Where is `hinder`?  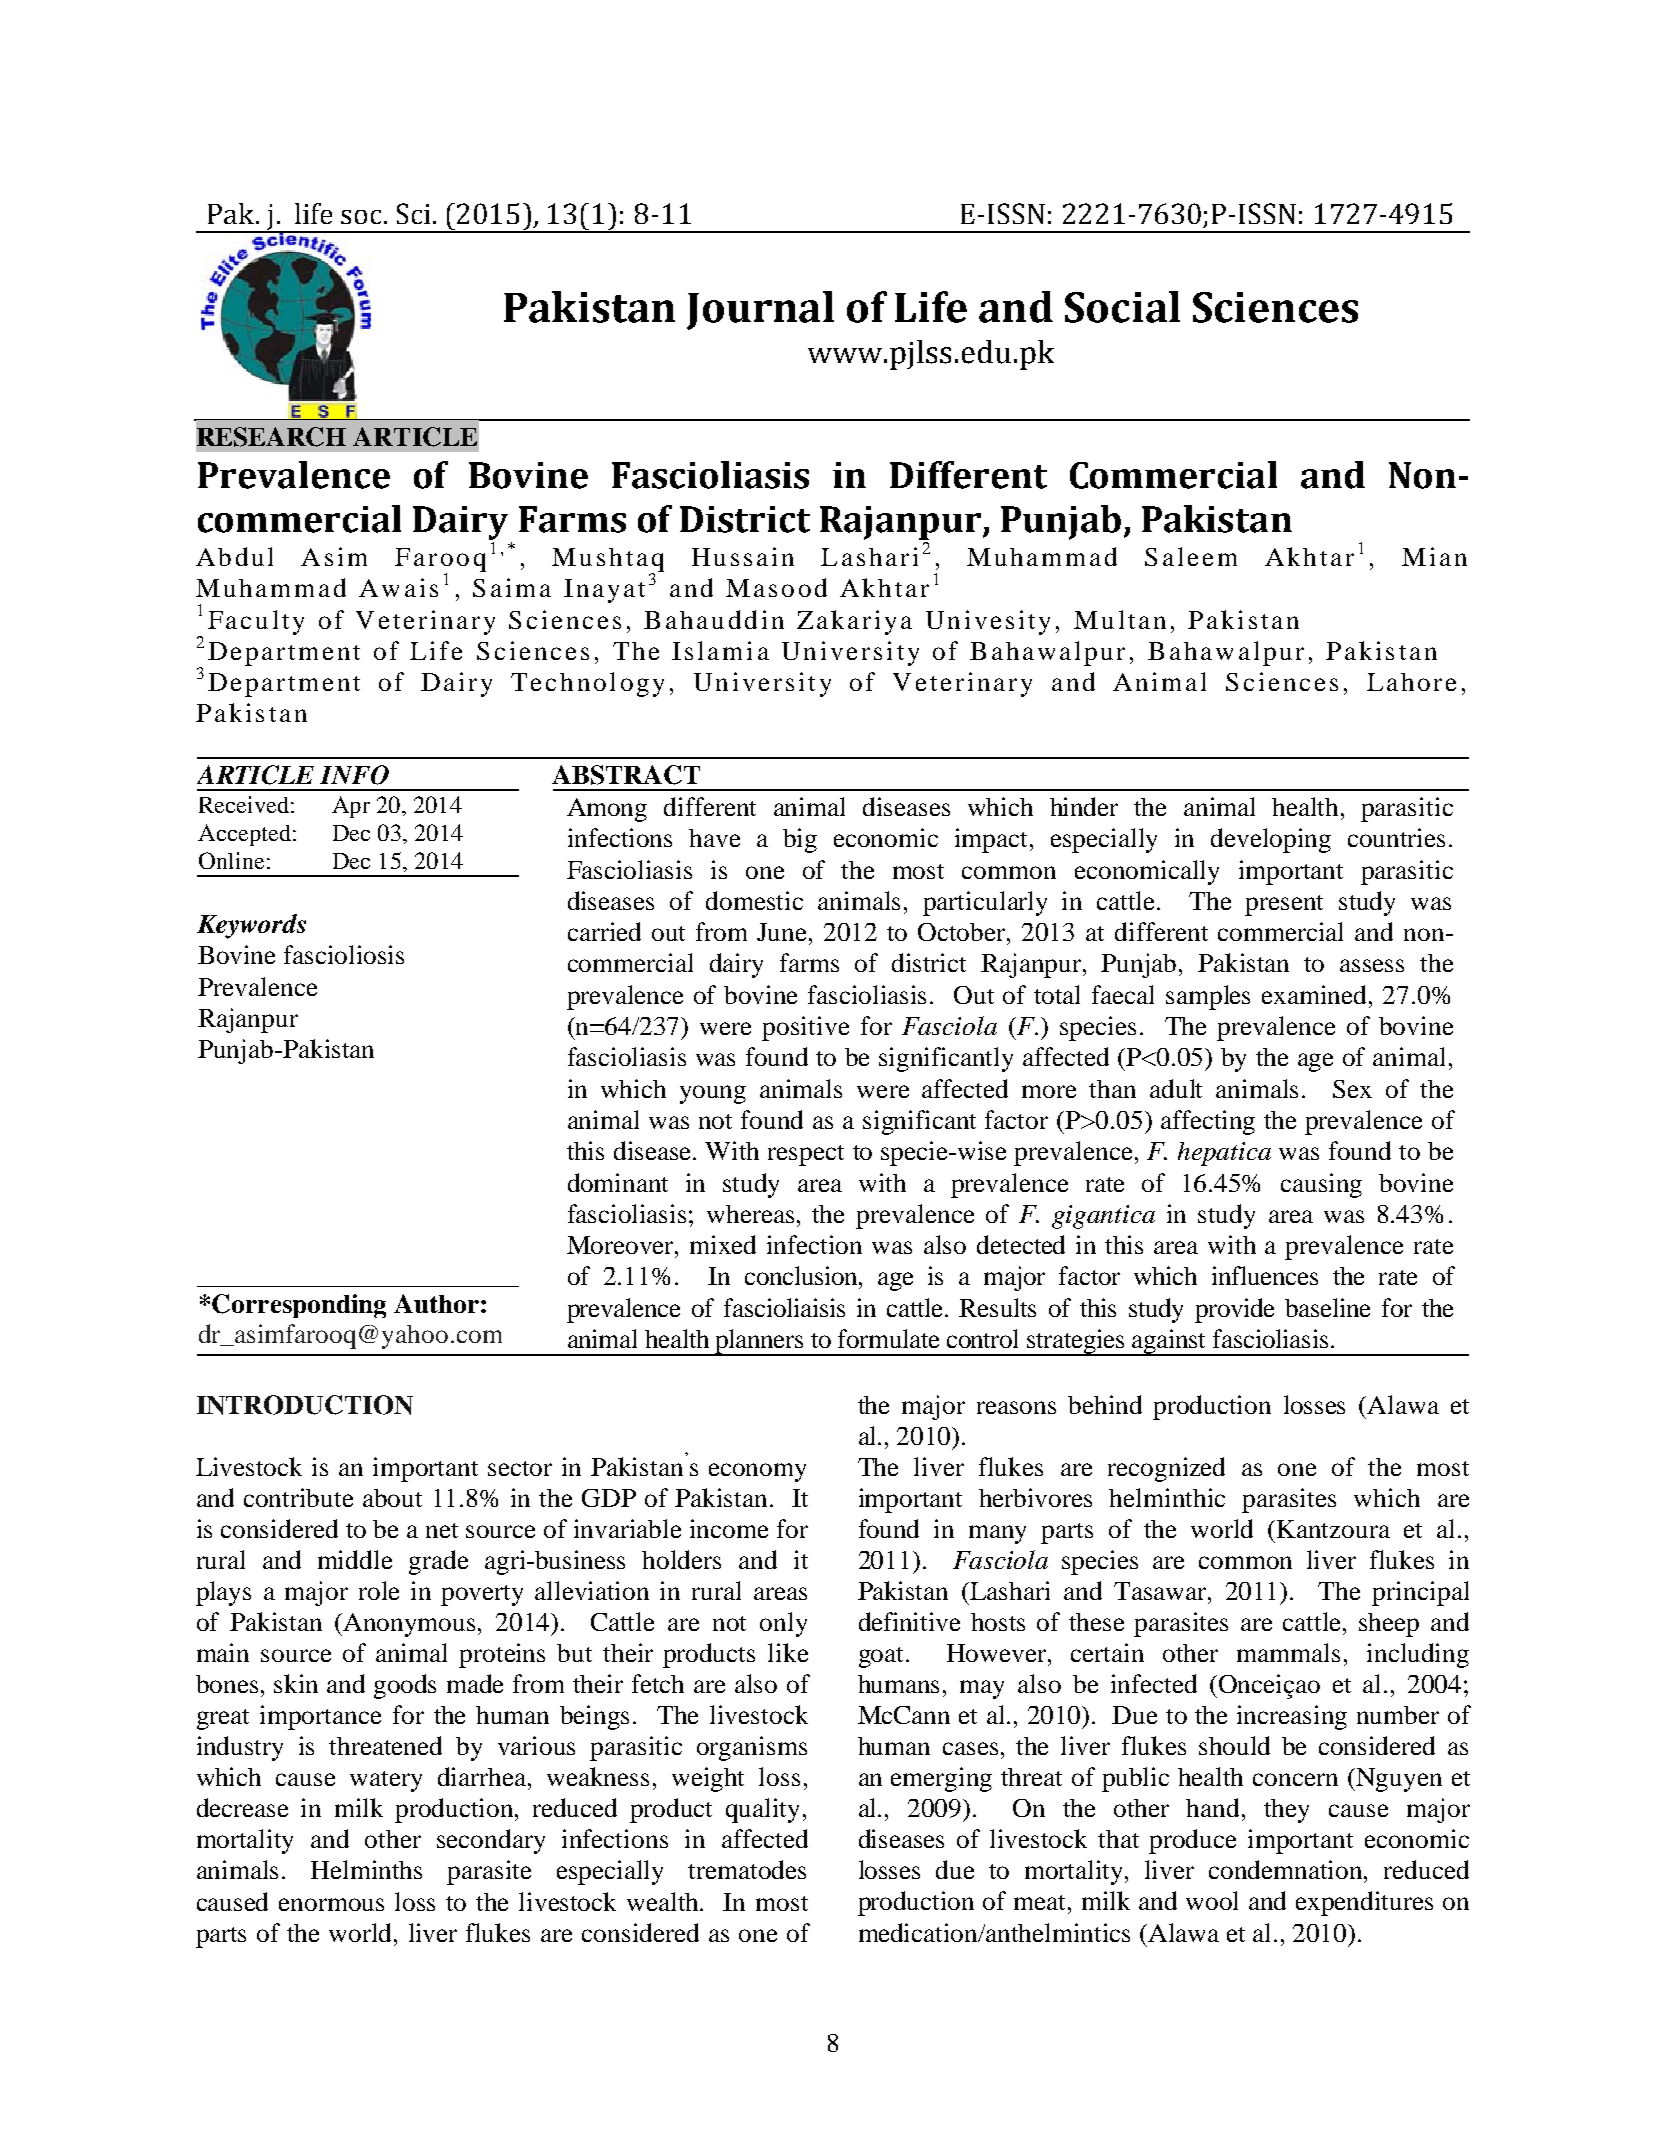
hinder is located at coordinates (1084, 806).
